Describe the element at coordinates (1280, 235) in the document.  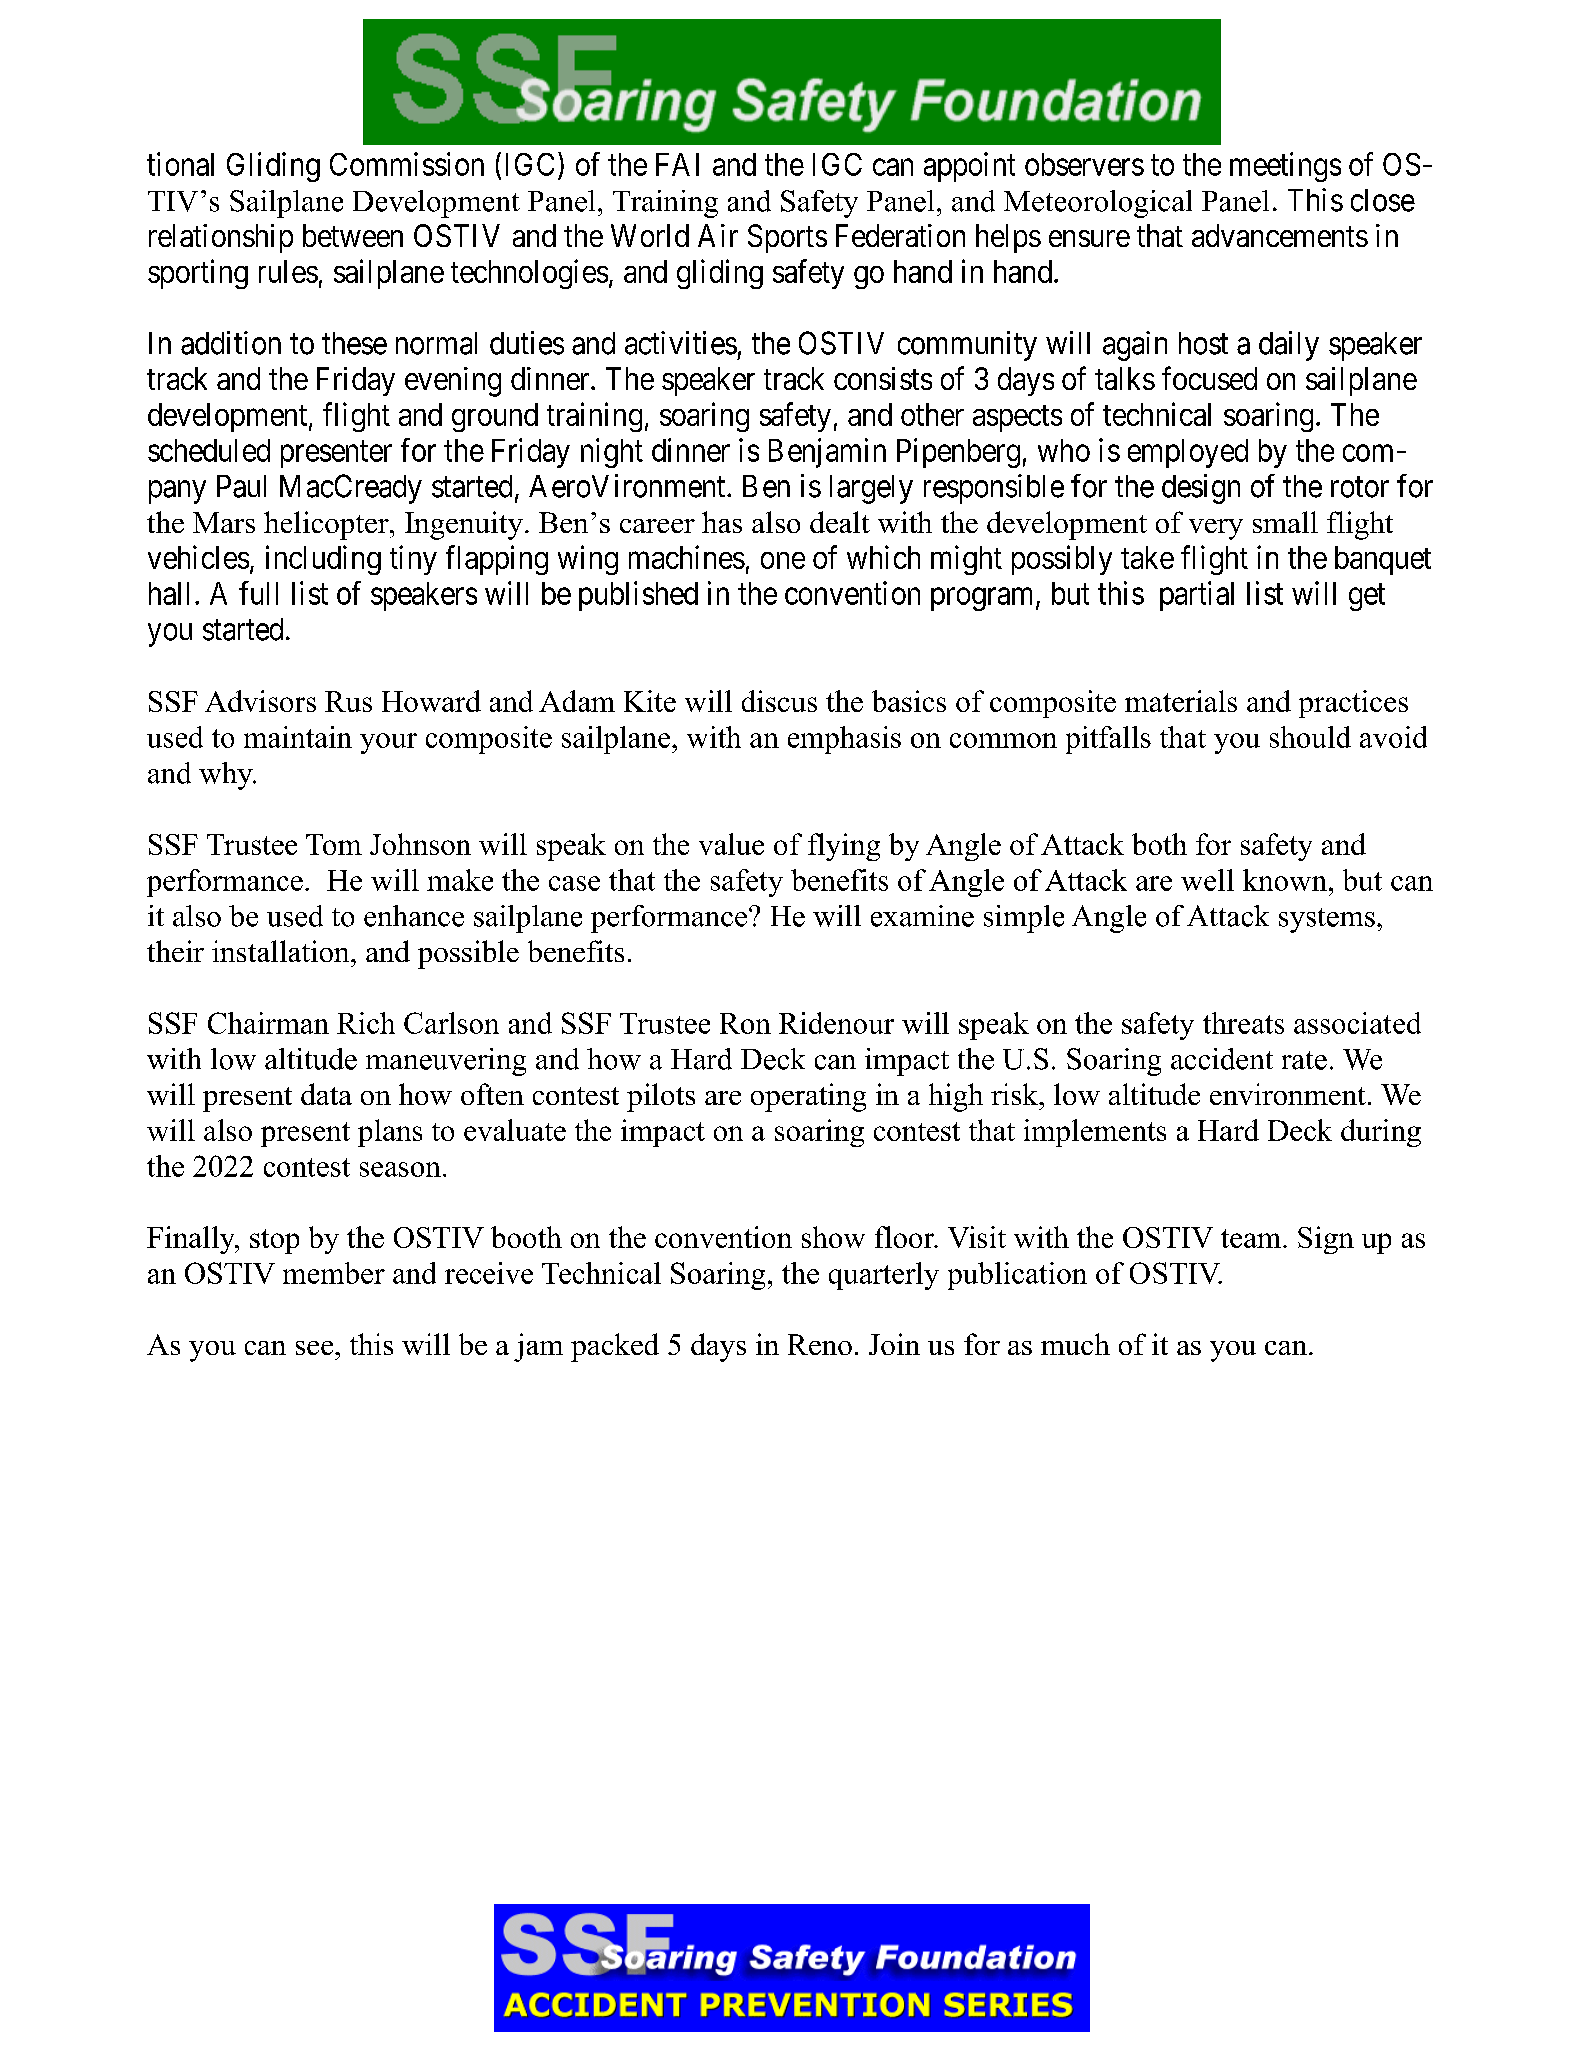
I see `advancements` at that location.
